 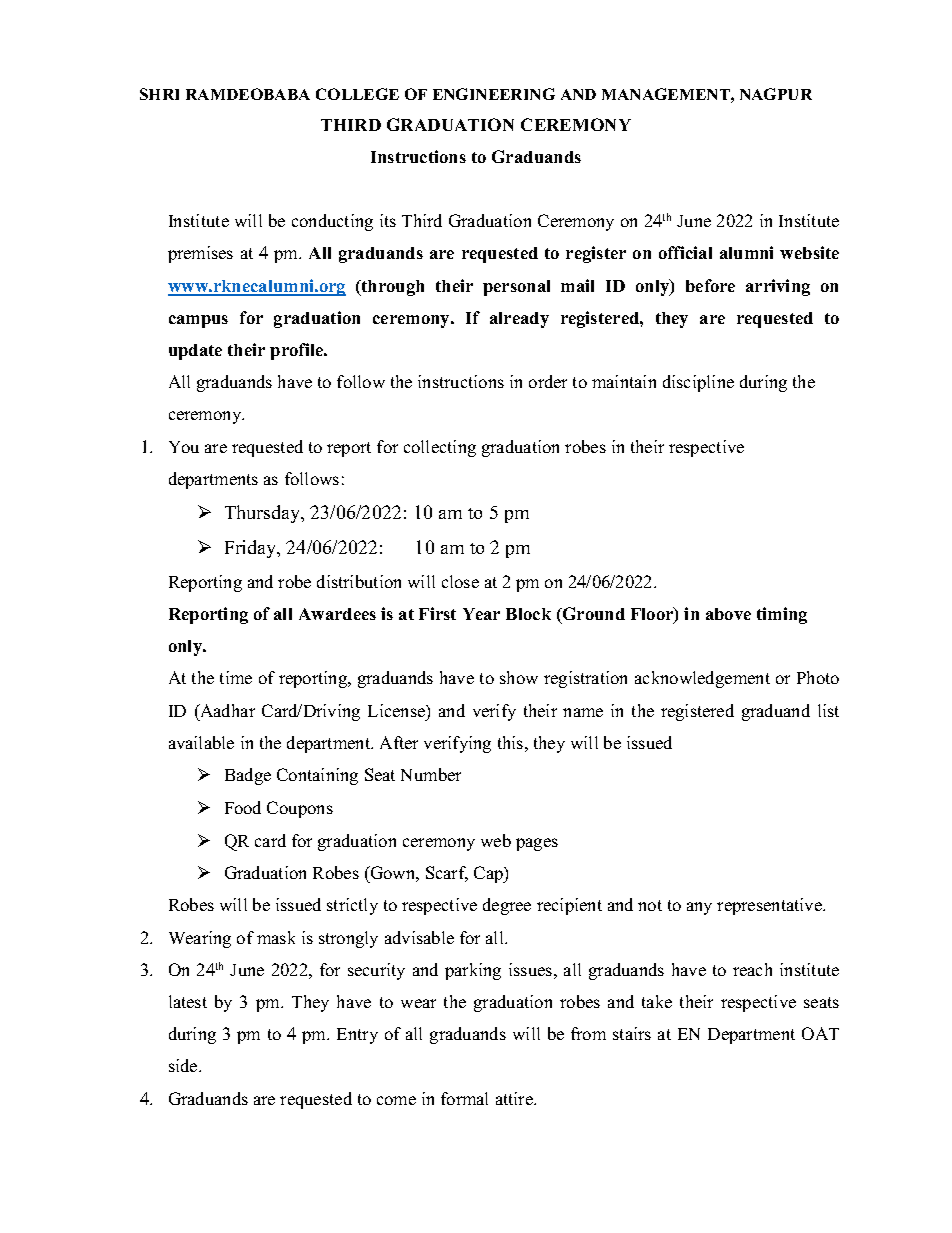 What do you see at coordinates (809, 252) in the screenshot?
I see `website` at bounding box center [809, 252].
